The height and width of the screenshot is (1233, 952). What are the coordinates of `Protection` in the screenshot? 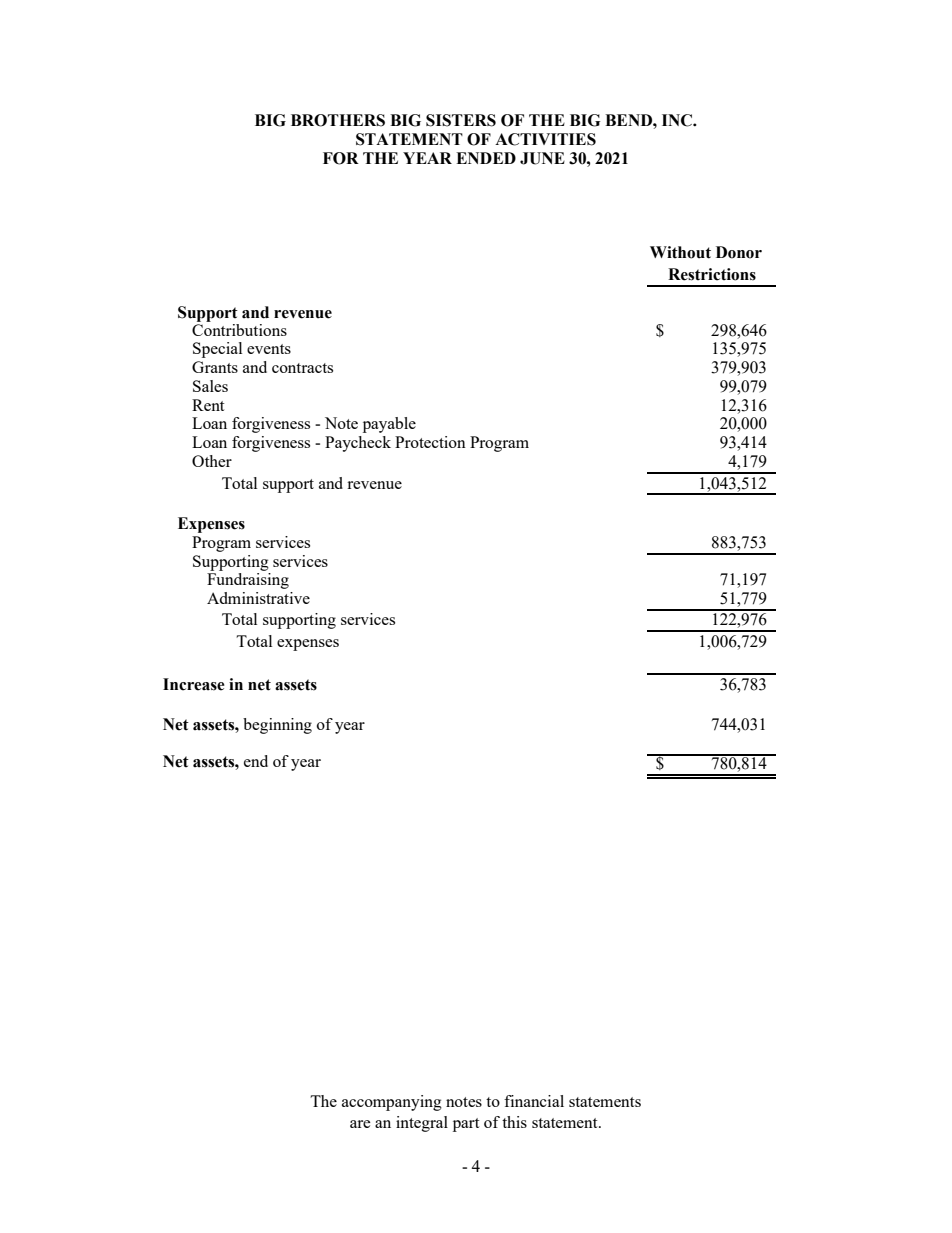 It's located at (430, 442).
